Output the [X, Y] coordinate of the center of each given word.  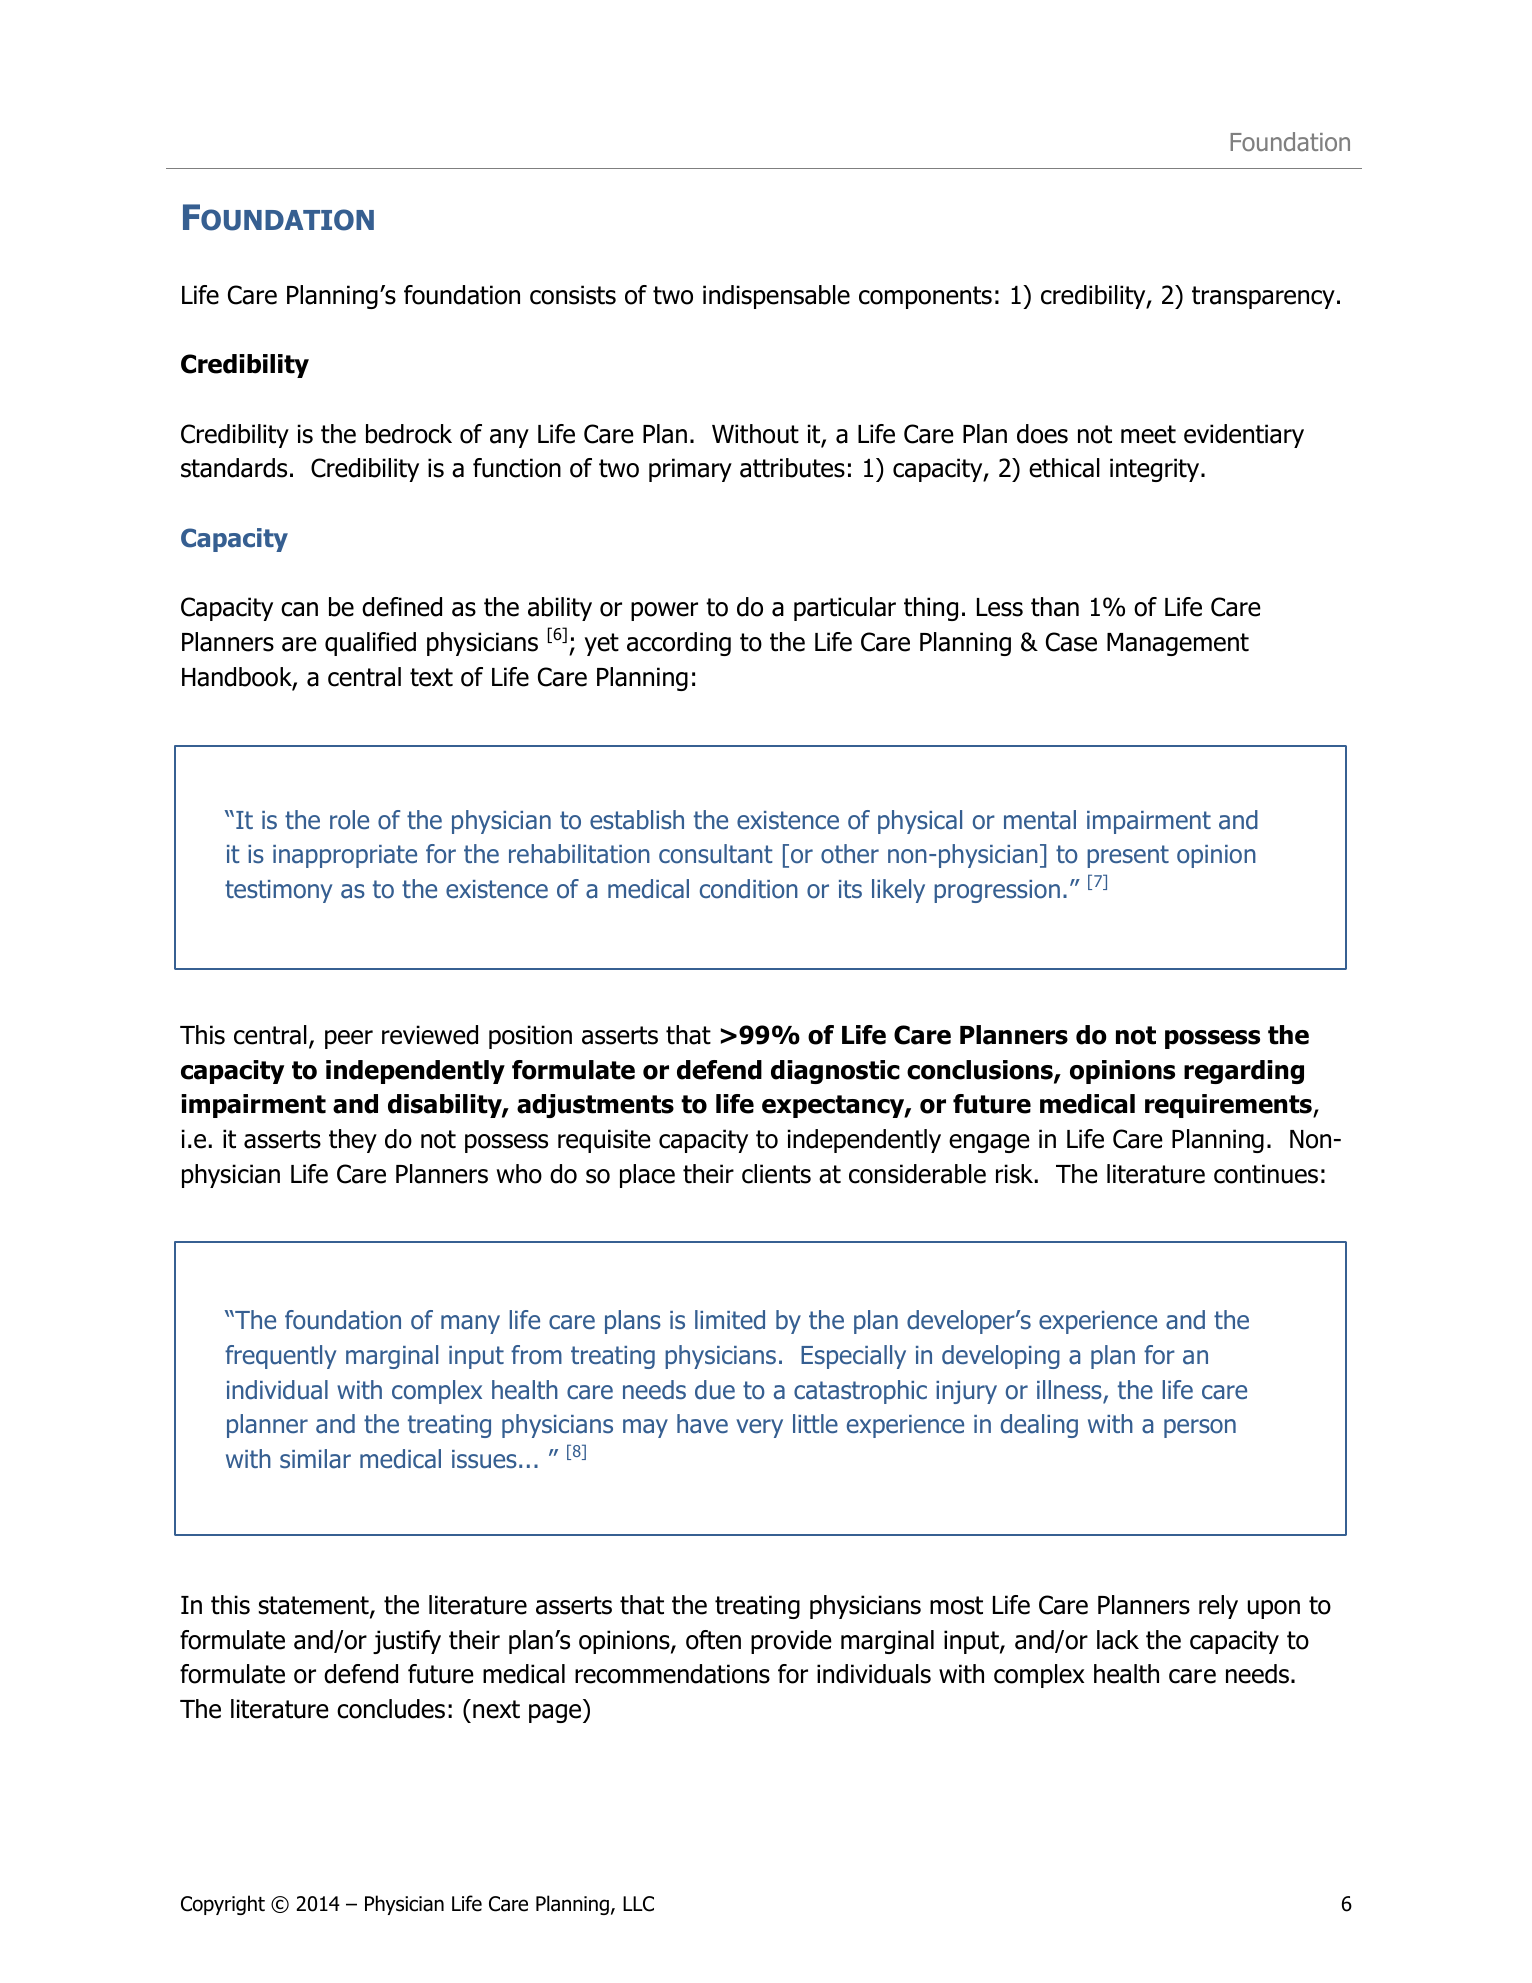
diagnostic [835, 1072]
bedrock [409, 434]
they [353, 1141]
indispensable [776, 297]
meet [1148, 434]
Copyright [223, 1905]
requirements [1229, 1106]
